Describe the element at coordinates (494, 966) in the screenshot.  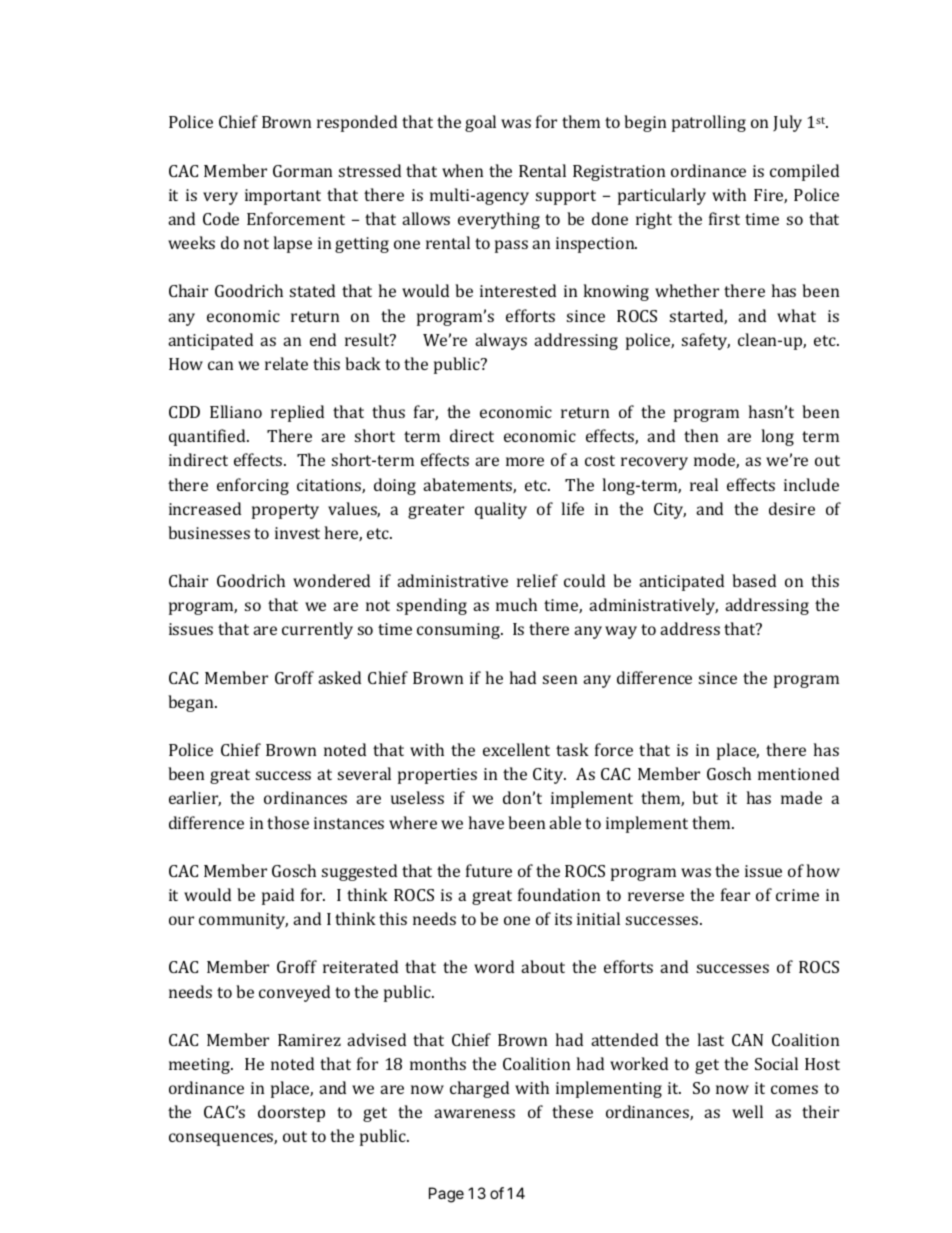
I see `word` at that location.
